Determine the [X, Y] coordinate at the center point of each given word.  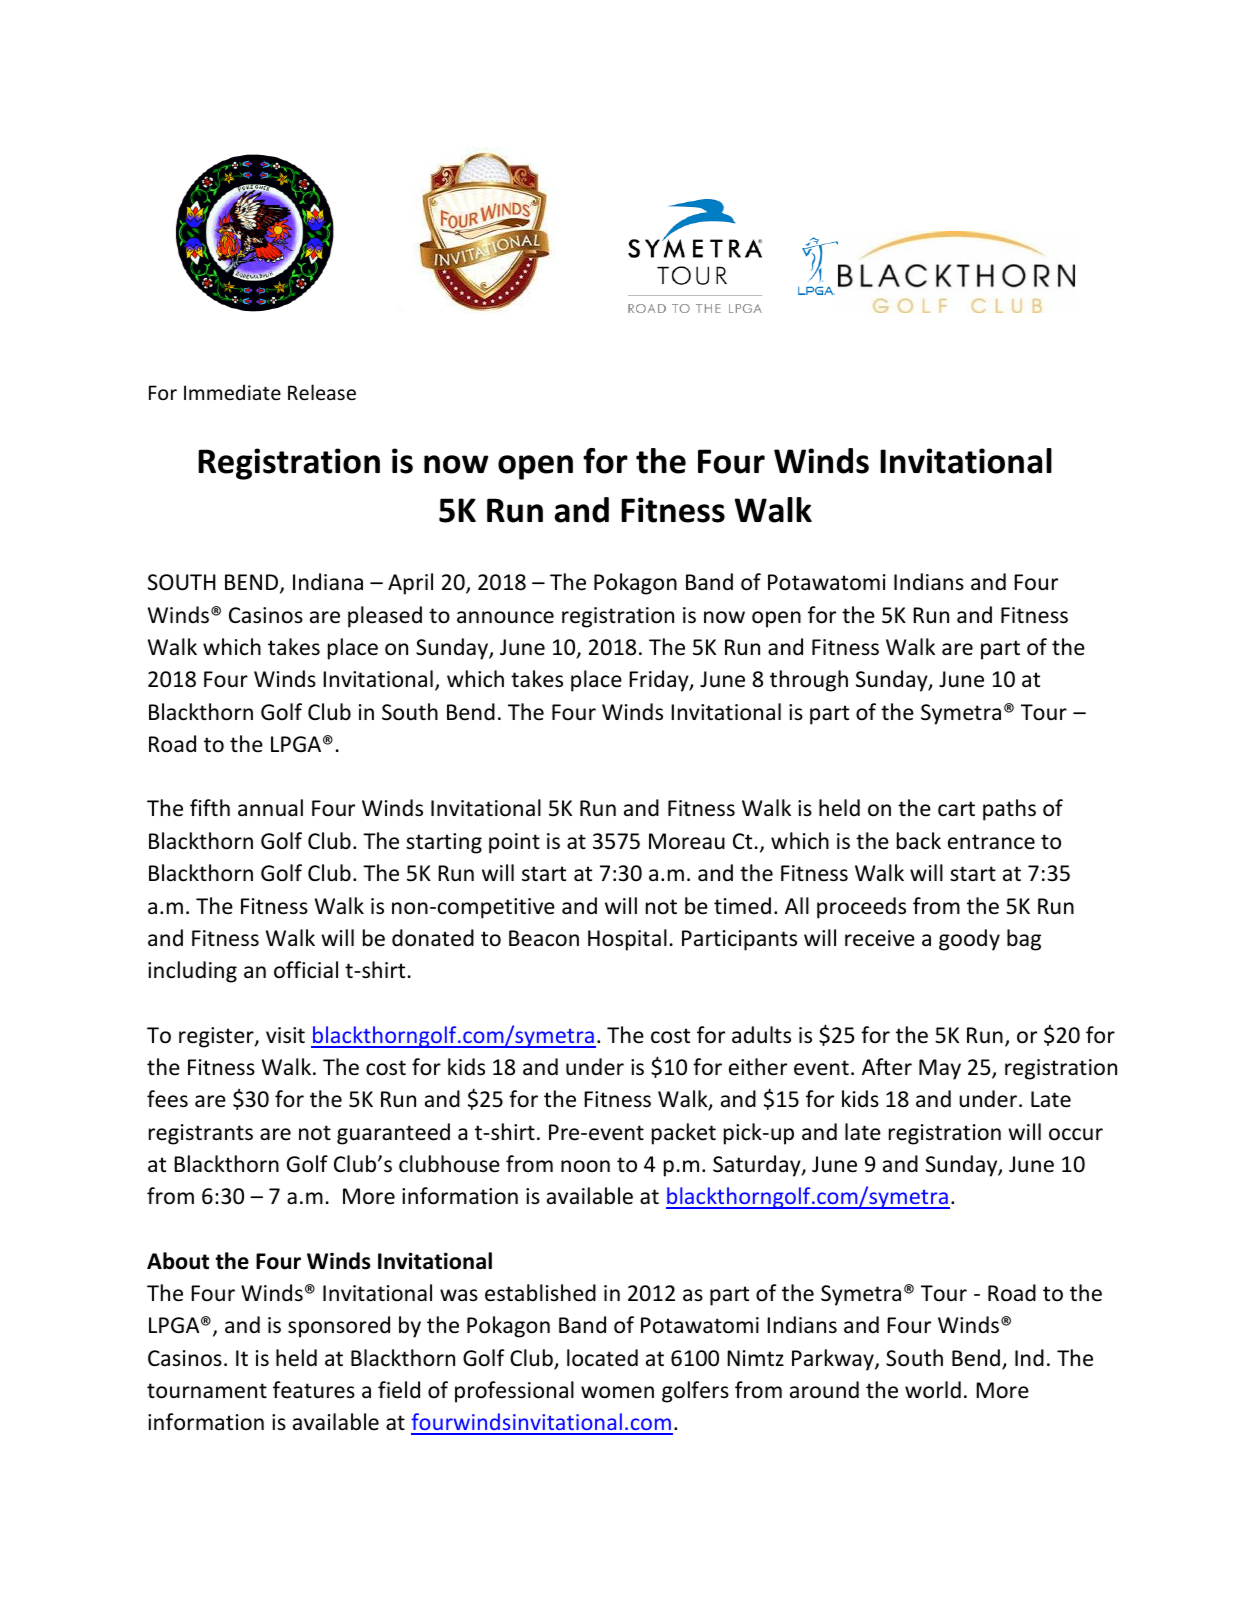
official [306, 970]
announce [505, 617]
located [602, 1358]
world [933, 1390]
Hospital [627, 940]
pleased [385, 617]
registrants [201, 1134]
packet [684, 1134]
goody [969, 940]
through [809, 681]
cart [956, 809]
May [940, 1069]
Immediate [232, 392]
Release [322, 392]
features [314, 1390]
